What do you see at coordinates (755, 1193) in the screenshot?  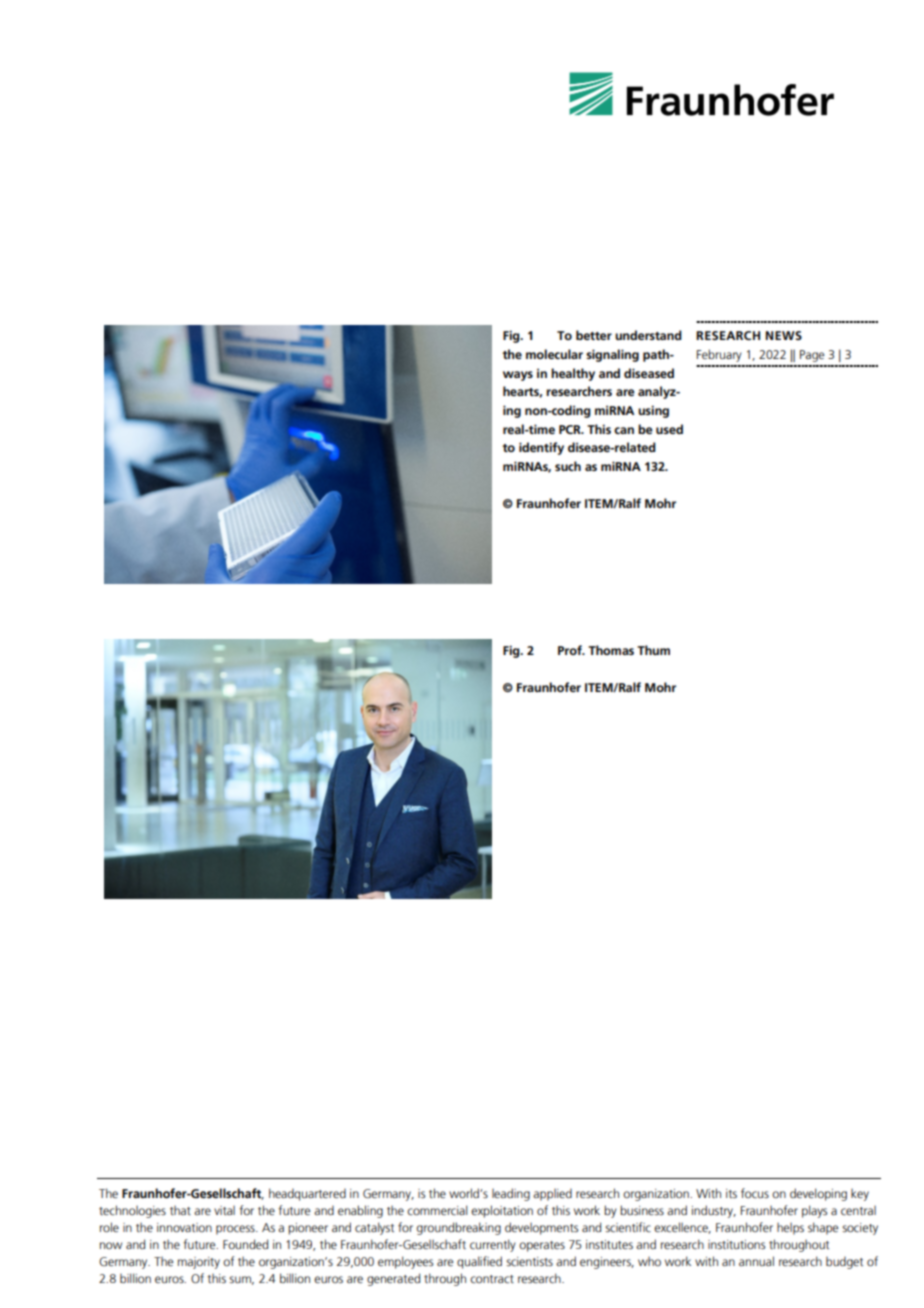 I see `focus` at bounding box center [755, 1193].
